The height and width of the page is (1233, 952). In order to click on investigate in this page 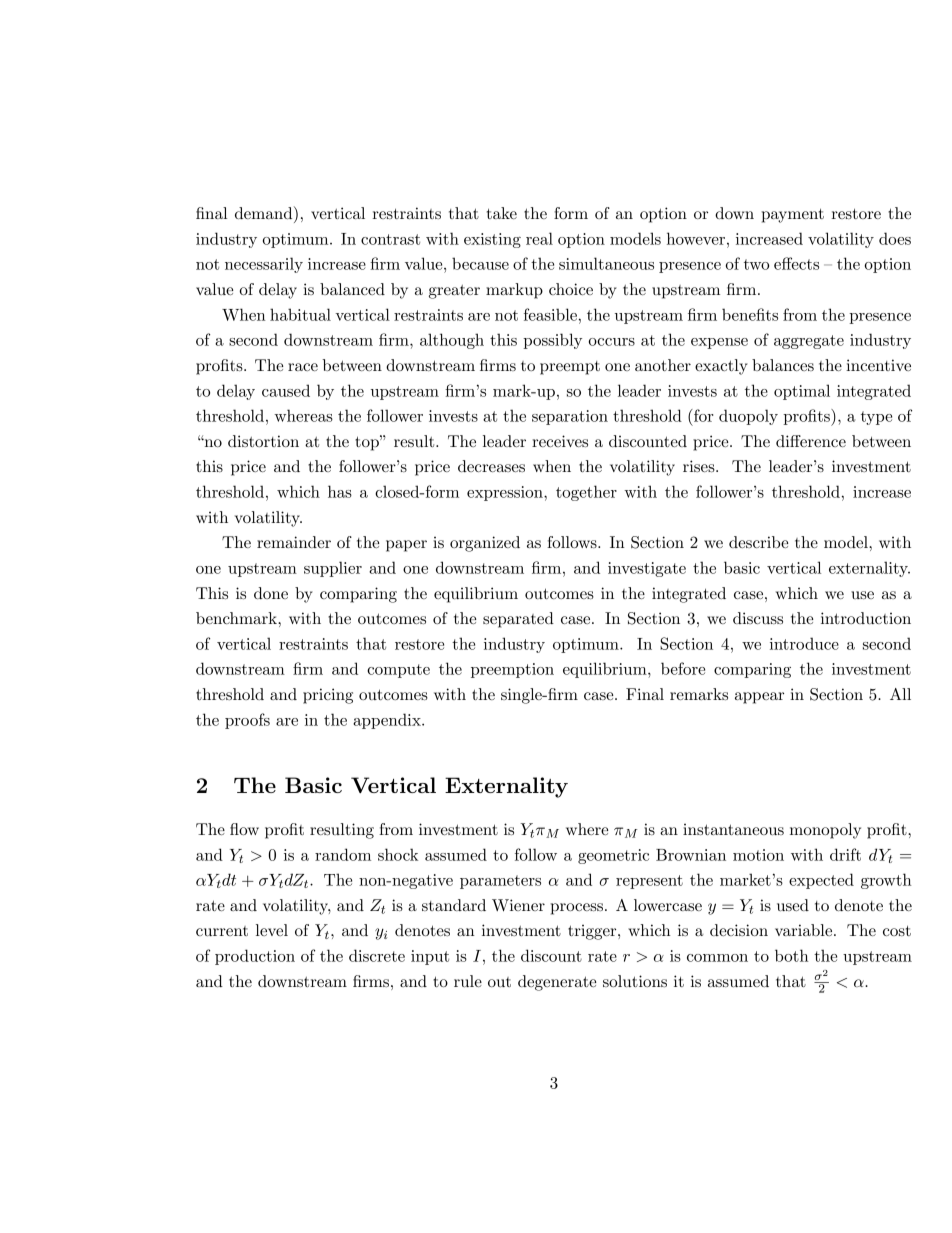, I will do `click(647, 569)`.
